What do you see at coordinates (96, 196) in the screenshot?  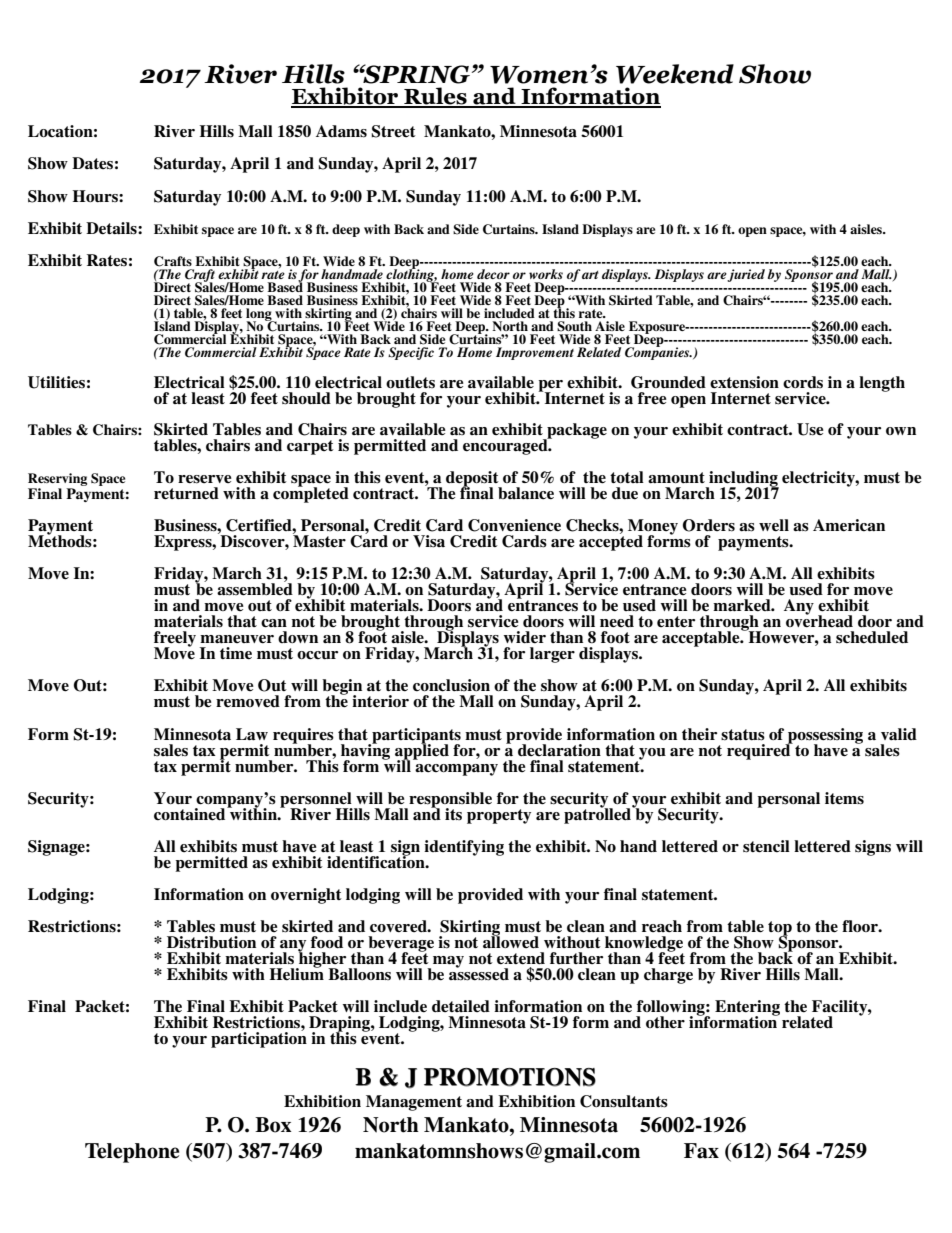 I see `Hours` at bounding box center [96, 196].
